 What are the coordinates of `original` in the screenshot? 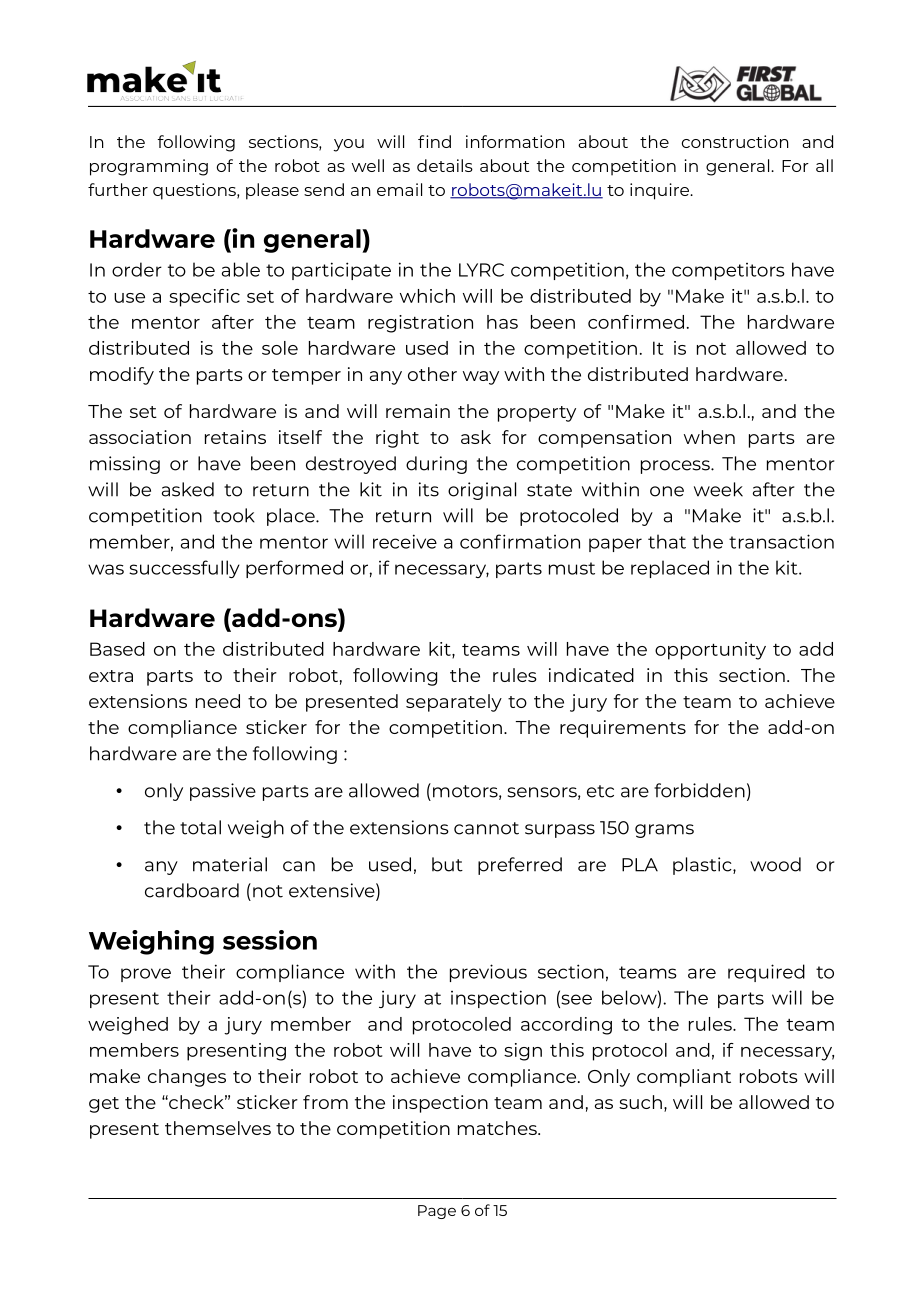 It's located at (482, 491).
